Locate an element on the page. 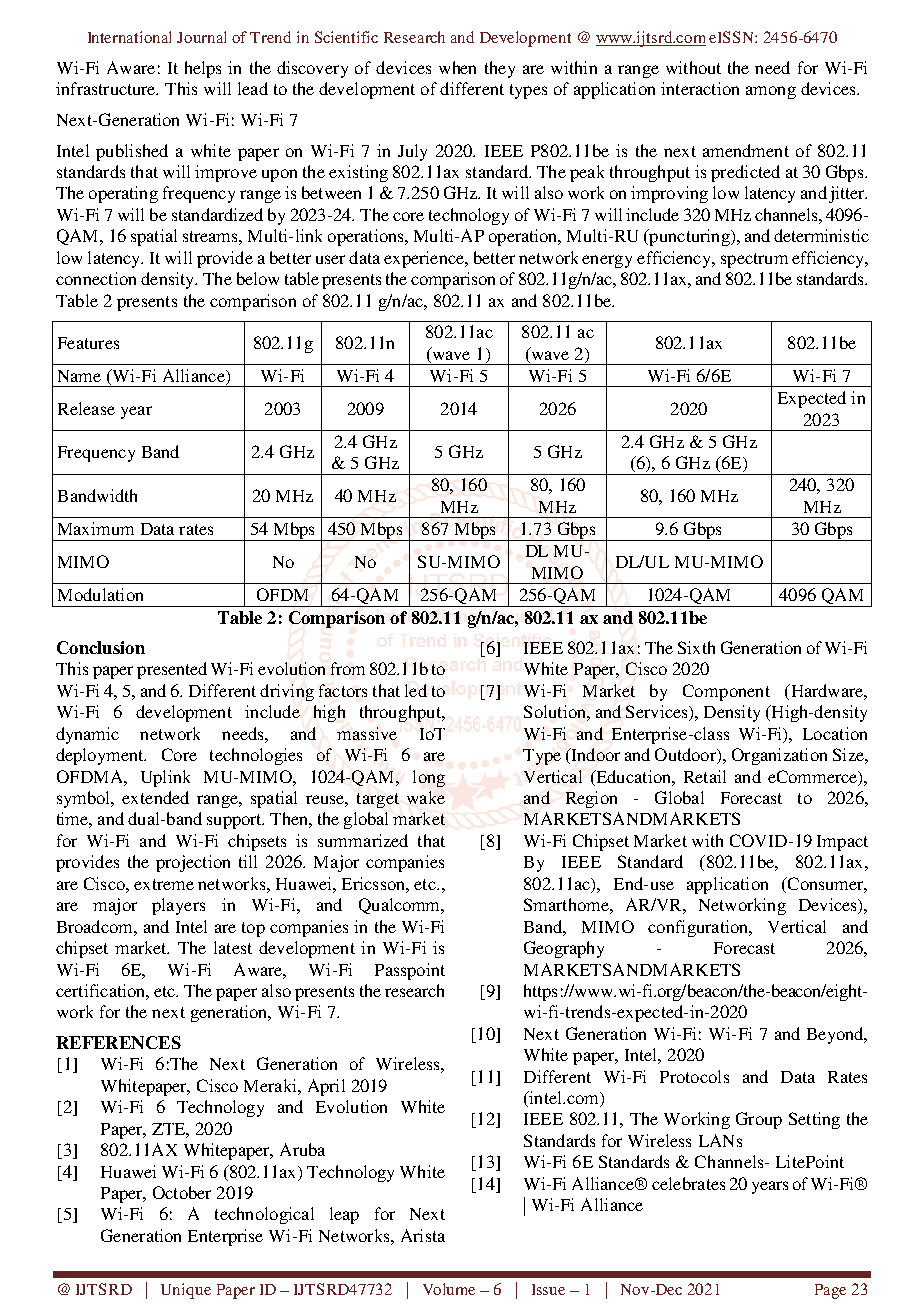 The width and height of the page is (924, 1308). Unique is located at coordinates (186, 1291).
